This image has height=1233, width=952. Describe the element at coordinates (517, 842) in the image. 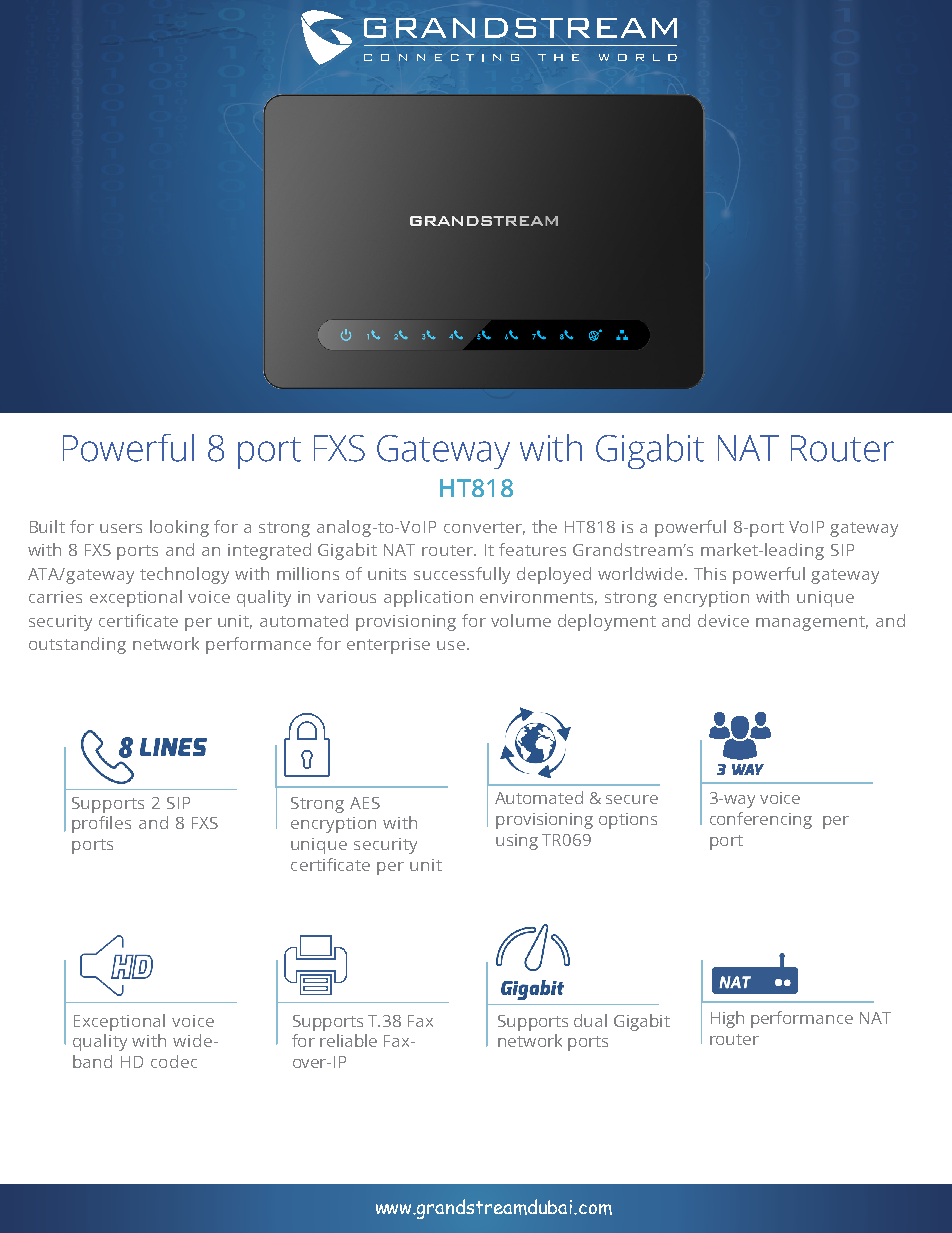

I see `using` at that location.
